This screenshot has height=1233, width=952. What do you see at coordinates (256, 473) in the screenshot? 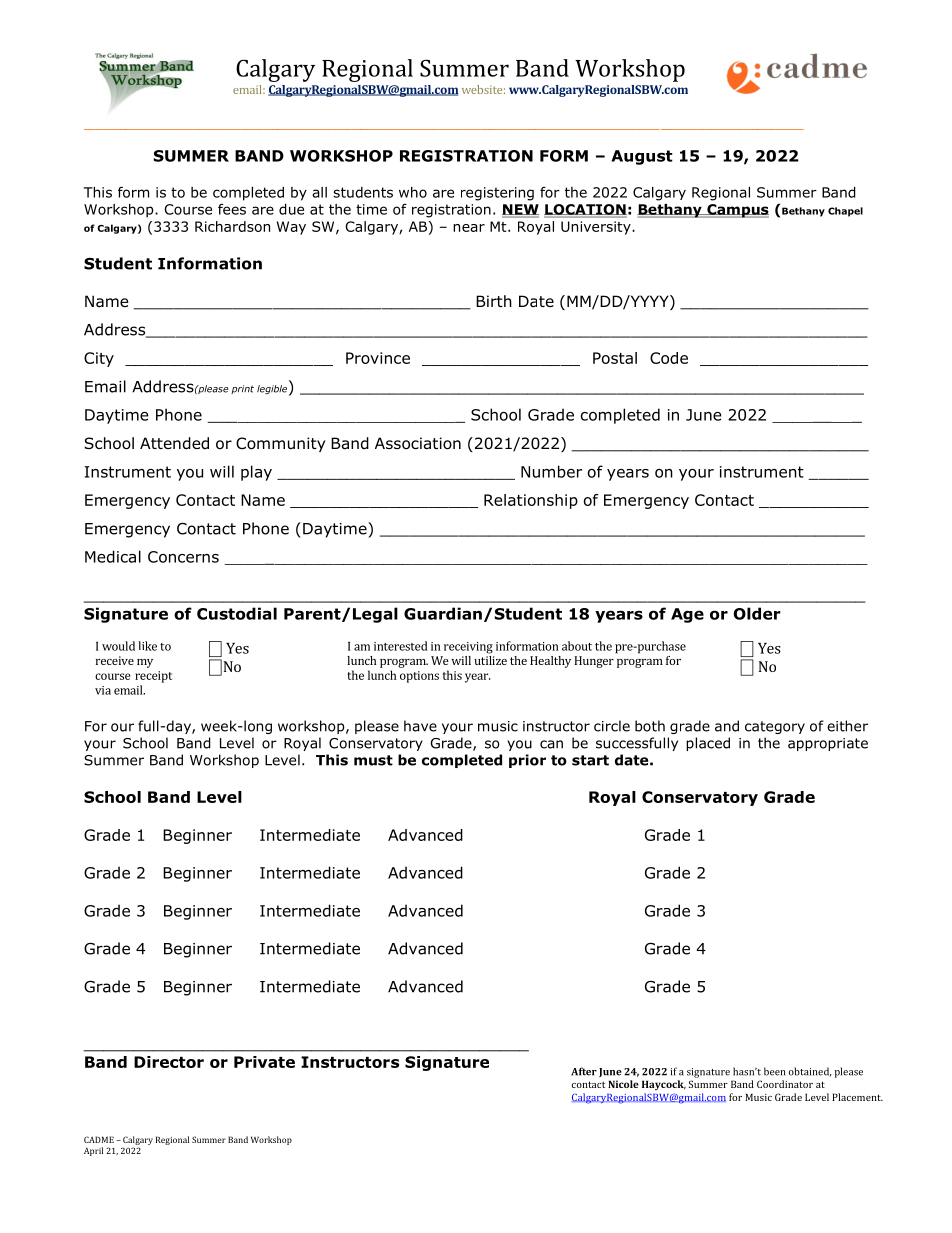
I see `play` at bounding box center [256, 473].
